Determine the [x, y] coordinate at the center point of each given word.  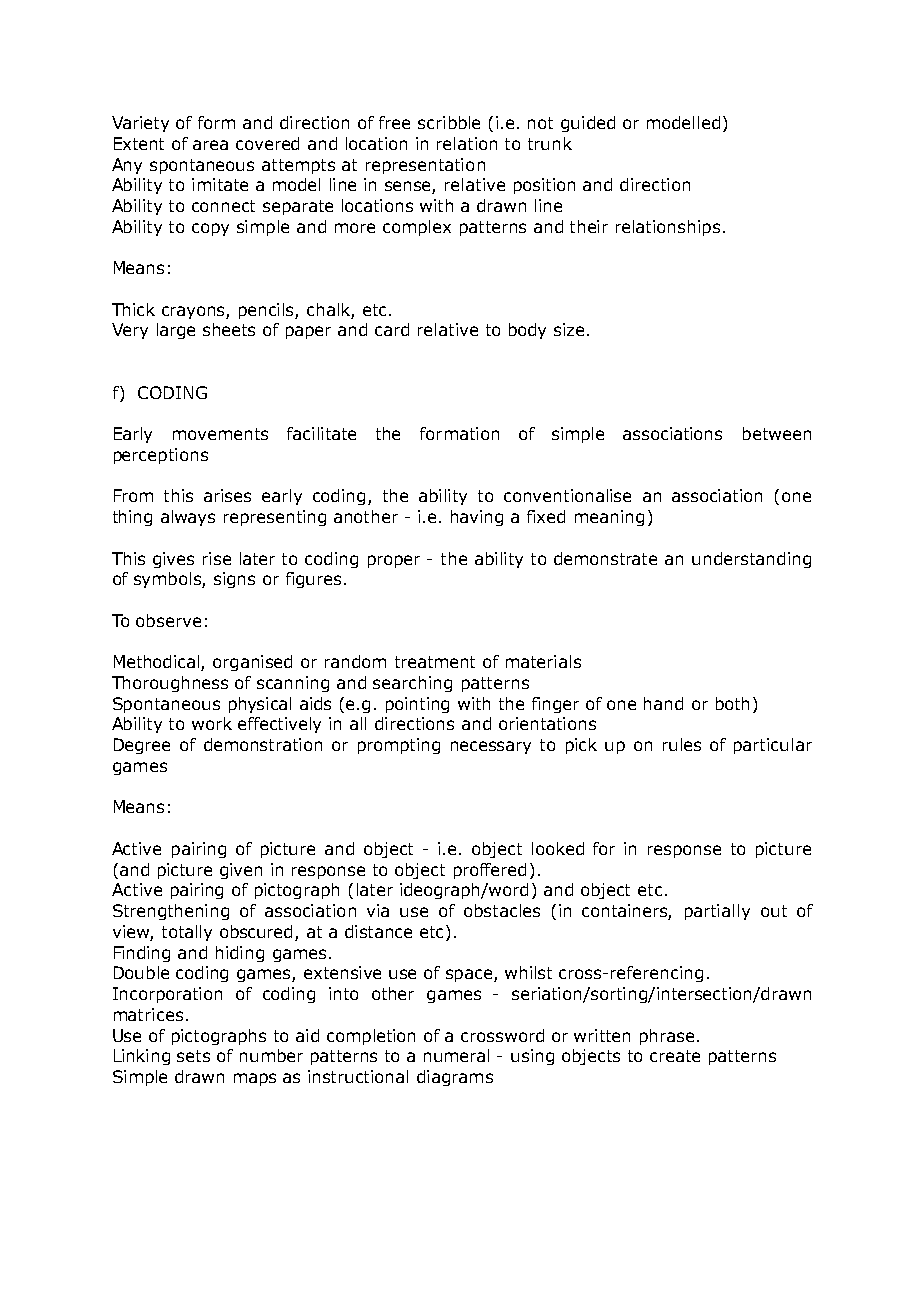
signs [234, 580]
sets [193, 1056]
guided [588, 124]
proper [394, 561]
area [210, 145]
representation [425, 166]
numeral [456, 1055]
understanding [751, 560]
